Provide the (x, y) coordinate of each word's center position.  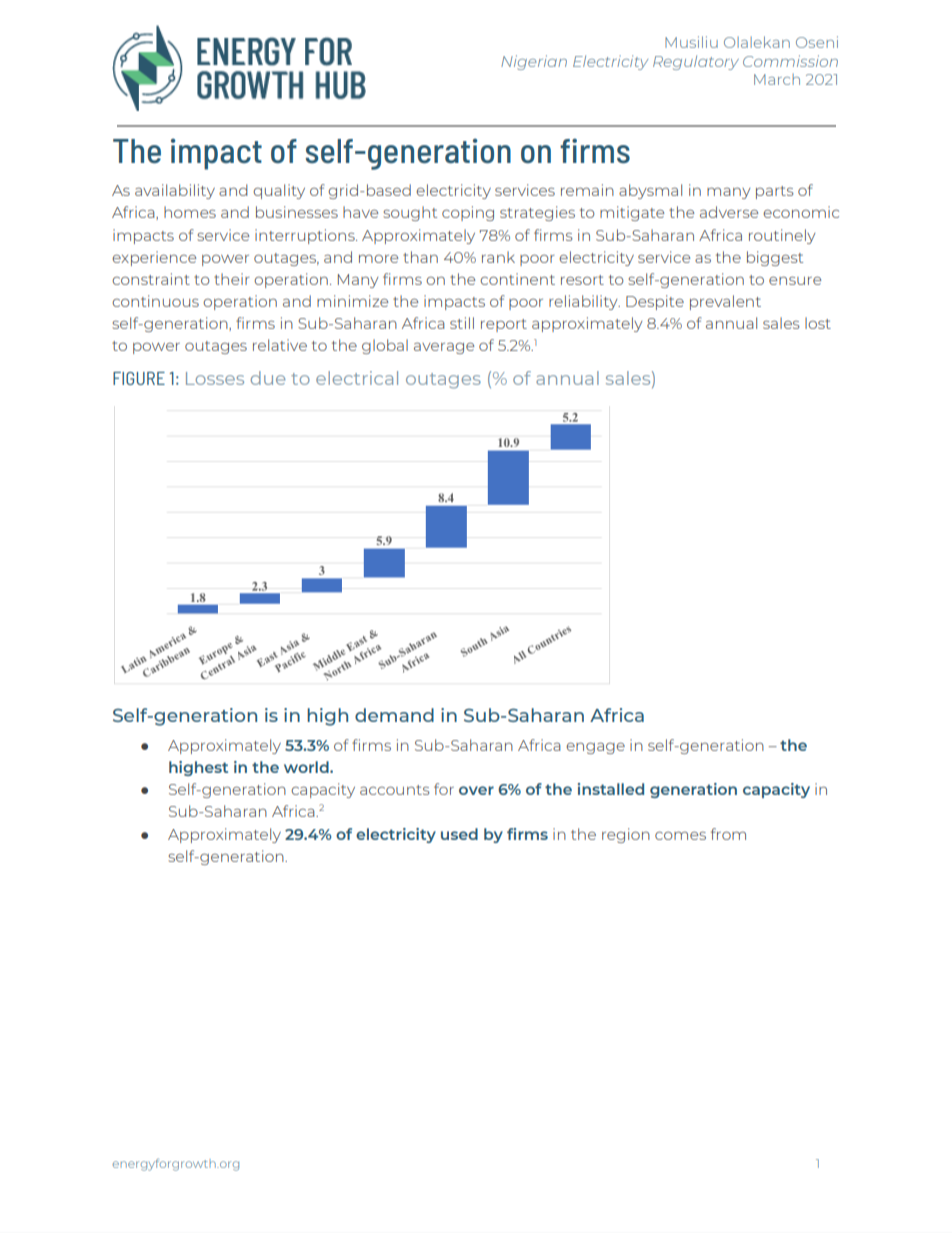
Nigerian (534, 62)
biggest (775, 258)
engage (595, 748)
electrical (357, 378)
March (777, 79)
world (307, 767)
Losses (215, 378)
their (232, 279)
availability (175, 191)
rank (498, 257)
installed (611, 789)
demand (394, 715)
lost (818, 323)
